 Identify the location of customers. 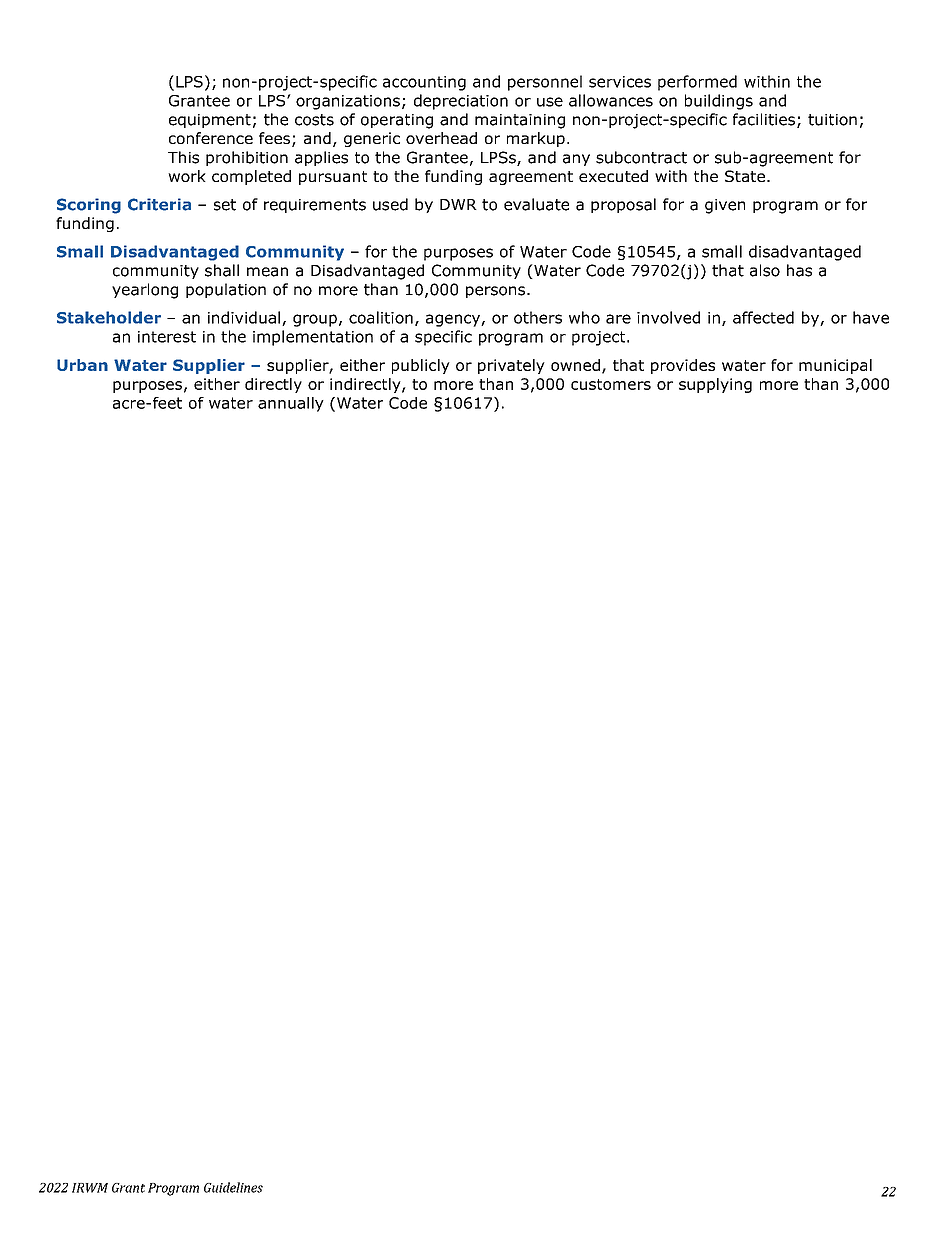
(611, 384).
